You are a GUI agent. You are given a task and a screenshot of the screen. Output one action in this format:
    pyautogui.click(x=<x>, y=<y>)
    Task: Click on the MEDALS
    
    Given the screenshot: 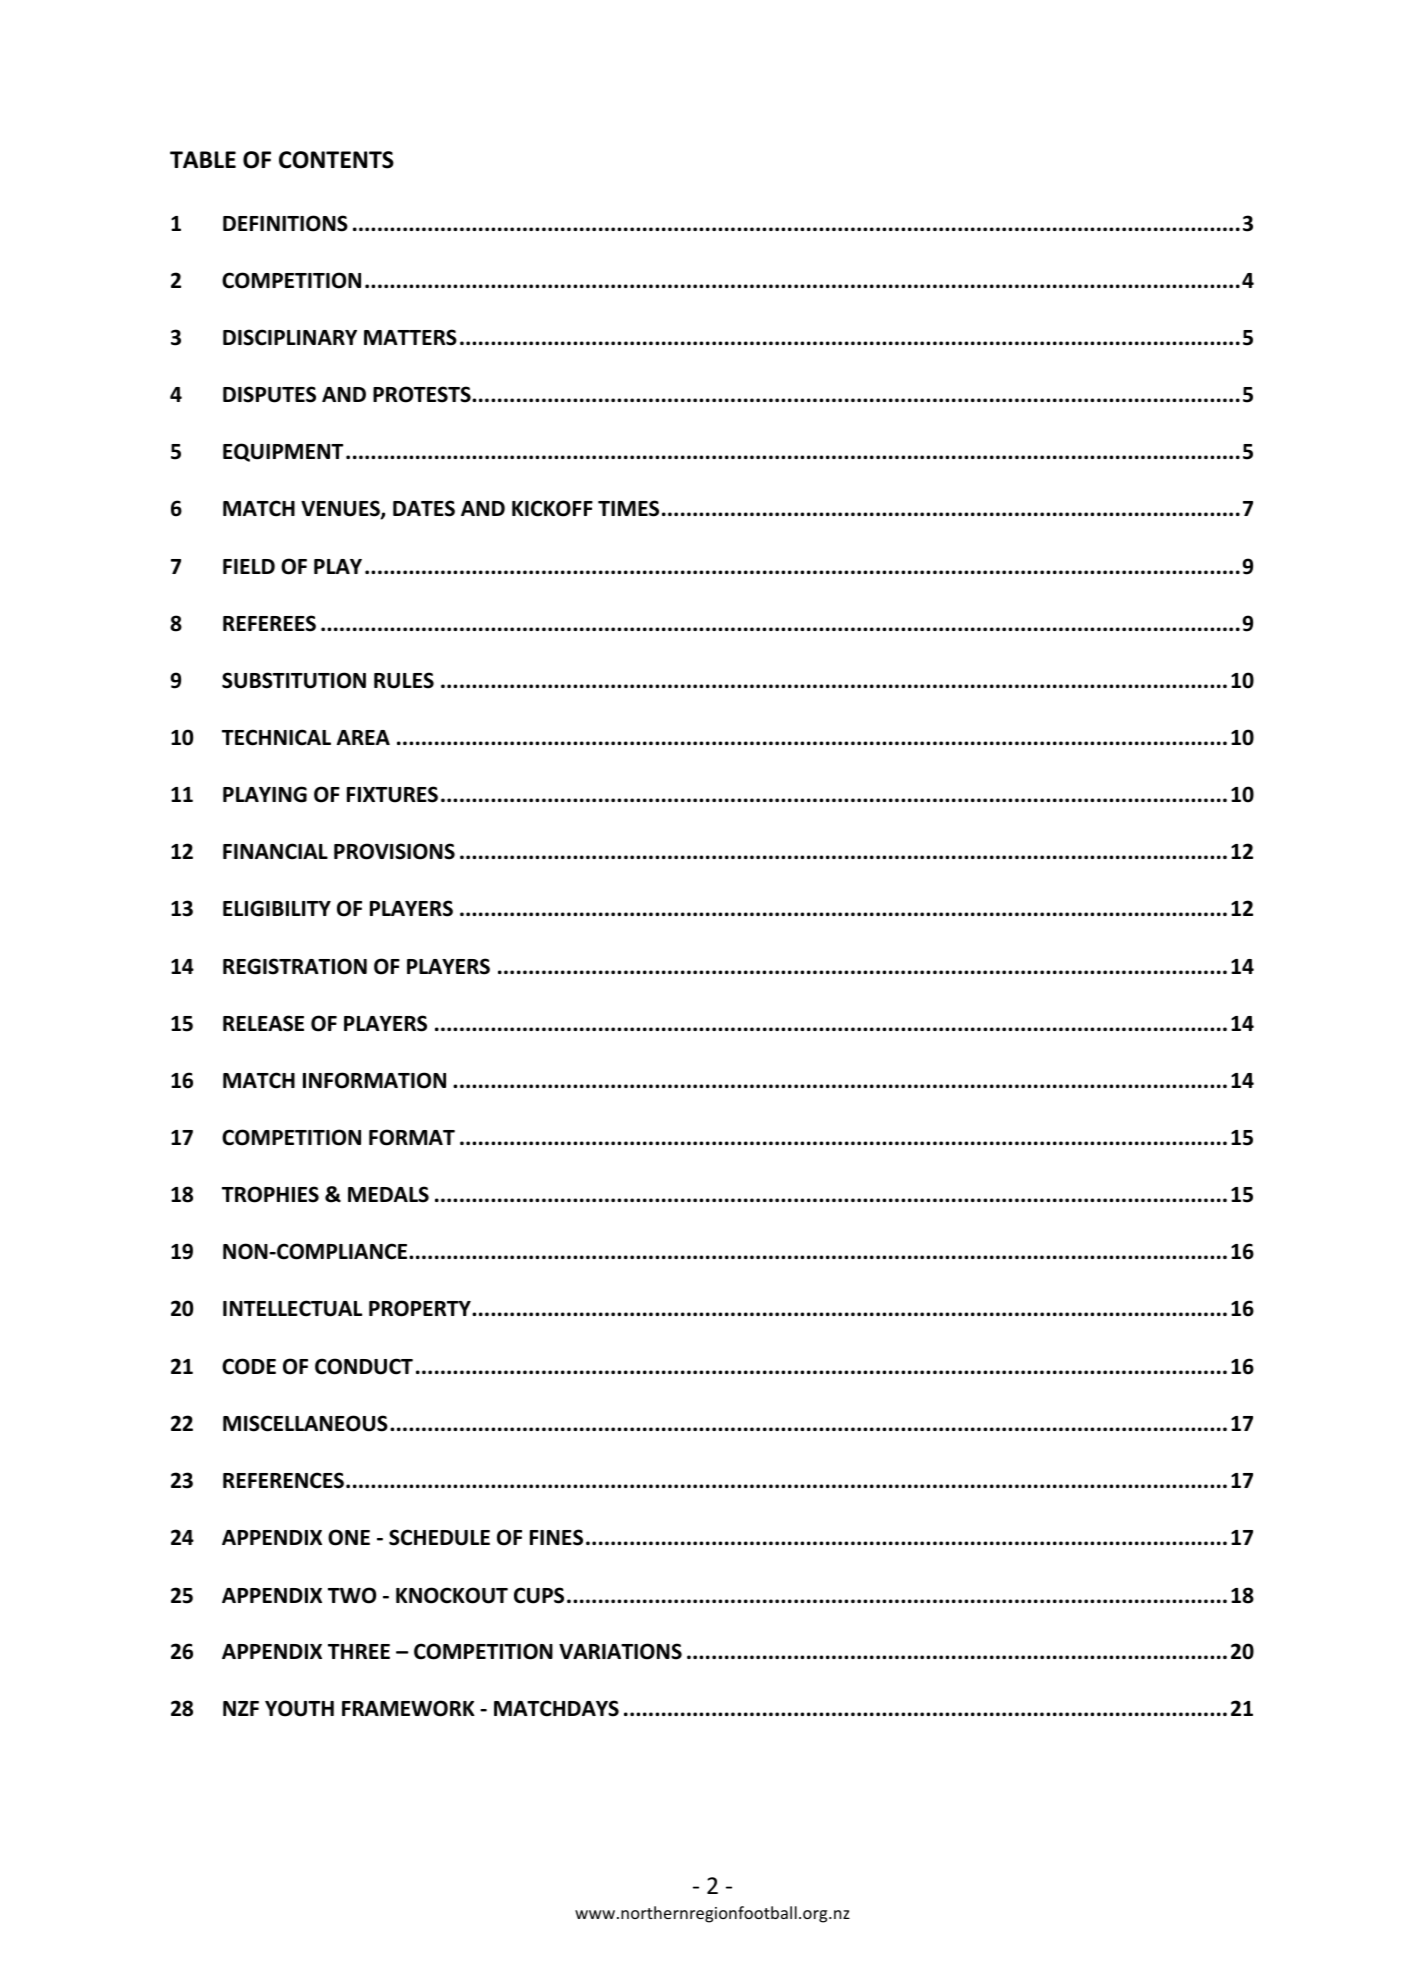 What is the action you would take?
    pyautogui.click(x=388, y=1194)
